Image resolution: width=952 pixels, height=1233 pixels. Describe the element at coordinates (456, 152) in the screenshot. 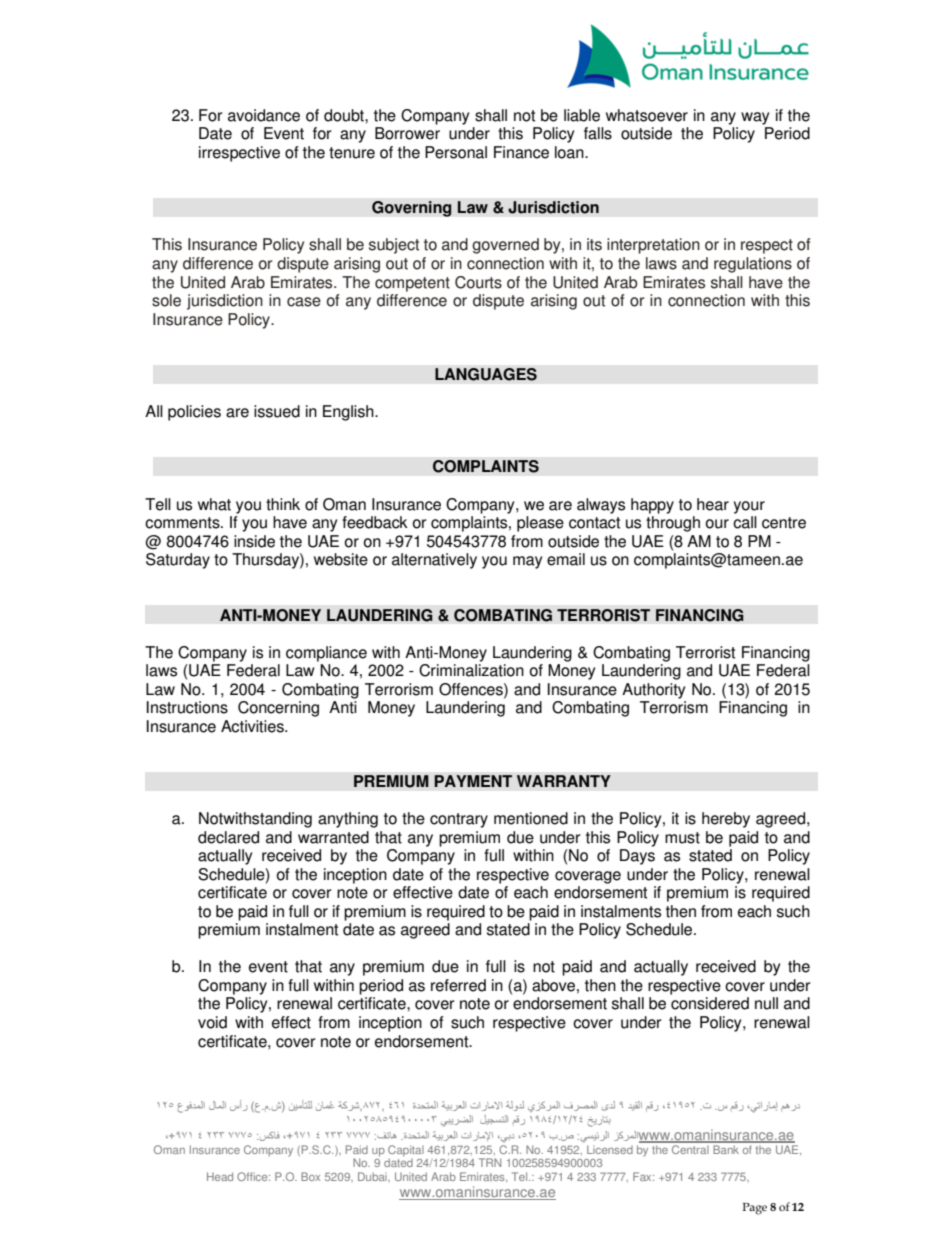

I see `Personal` at that location.
